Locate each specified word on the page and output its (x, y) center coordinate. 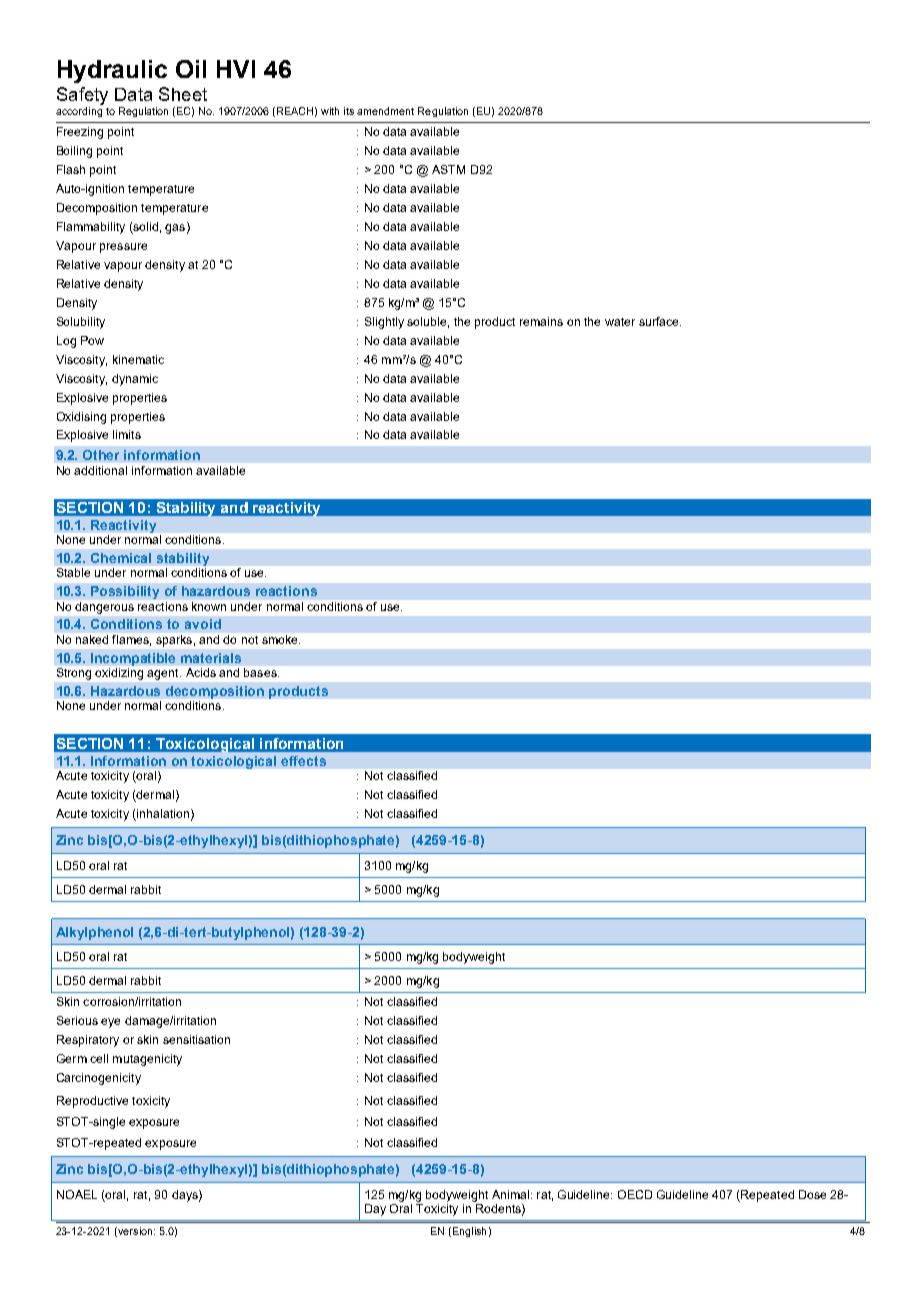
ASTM (448, 169)
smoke (281, 639)
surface (660, 321)
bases (261, 672)
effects (303, 761)
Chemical (121, 558)
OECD (635, 1194)
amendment (385, 111)
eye (110, 1023)
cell (99, 1058)
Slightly (384, 323)
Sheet (183, 94)
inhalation (162, 815)
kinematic (138, 359)
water (620, 322)
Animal (510, 1194)
